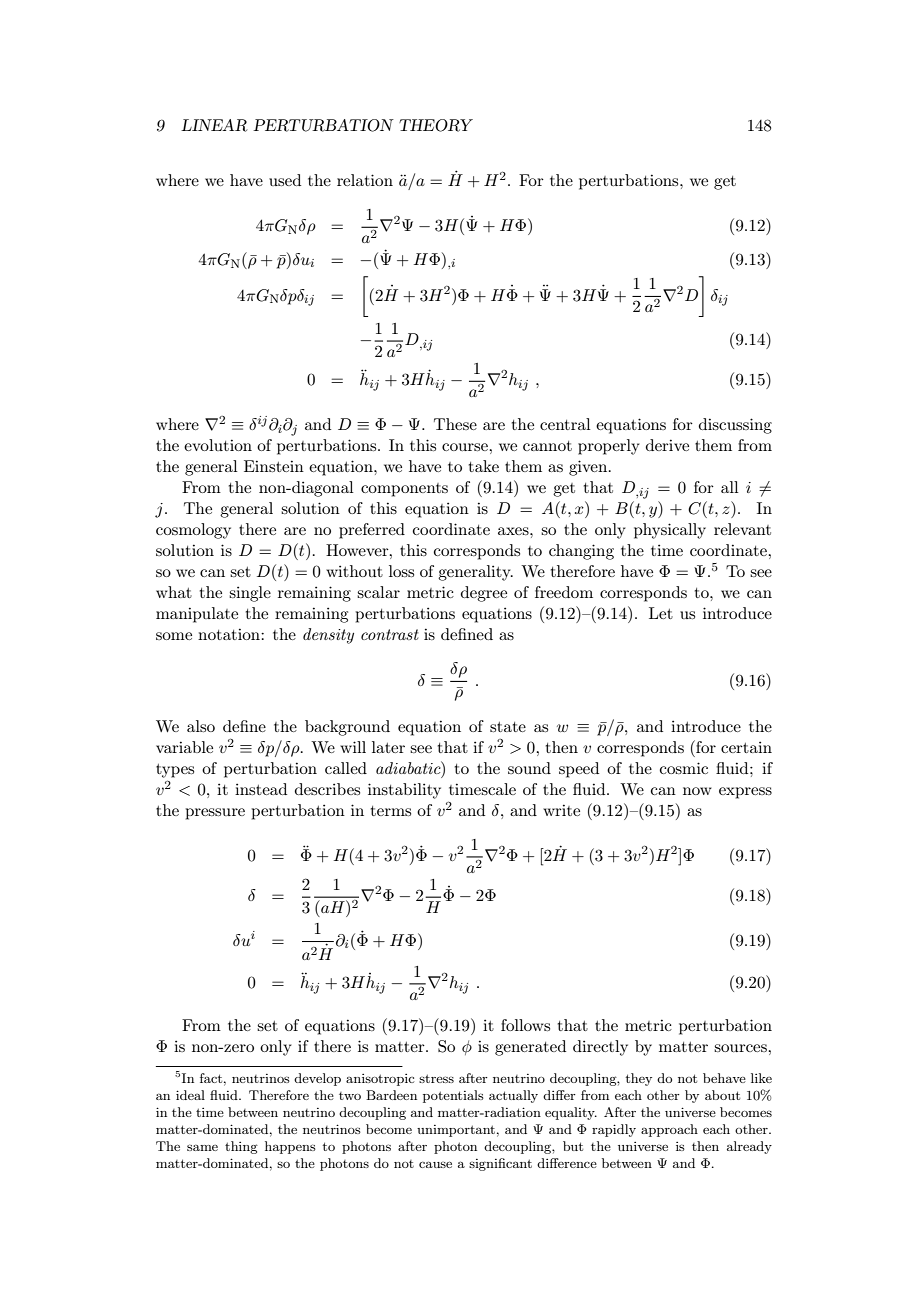 Image resolution: width=924 pixels, height=1308 pixels. What do you see at coordinates (261, 789) in the image?
I see `instead` at bounding box center [261, 789].
